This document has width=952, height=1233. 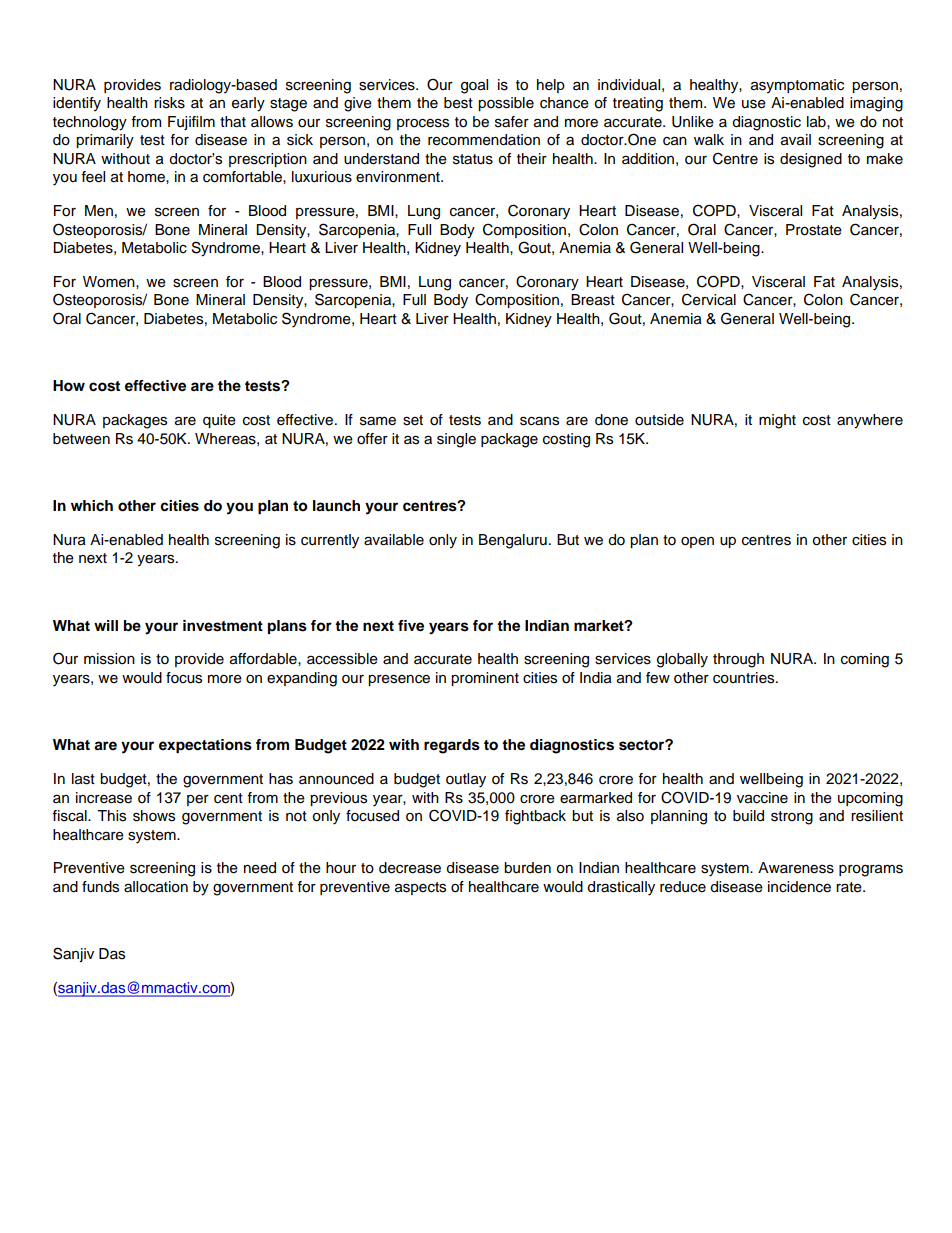 What do you see at coordinates (709, 299) in the document?
I see `Cervical` at bounding box center [709, 299].
